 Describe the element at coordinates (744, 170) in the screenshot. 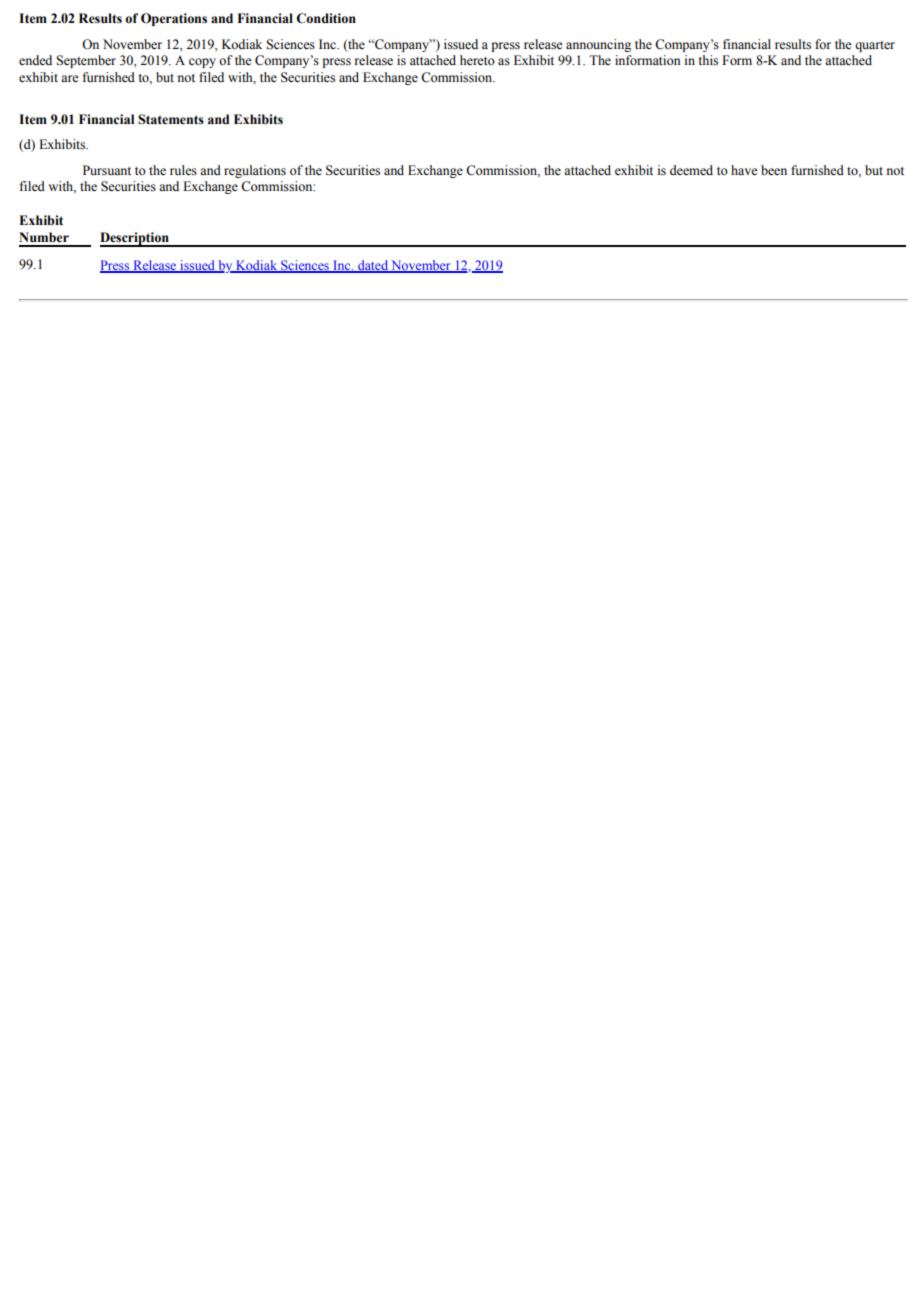

I see `have` at that location.
